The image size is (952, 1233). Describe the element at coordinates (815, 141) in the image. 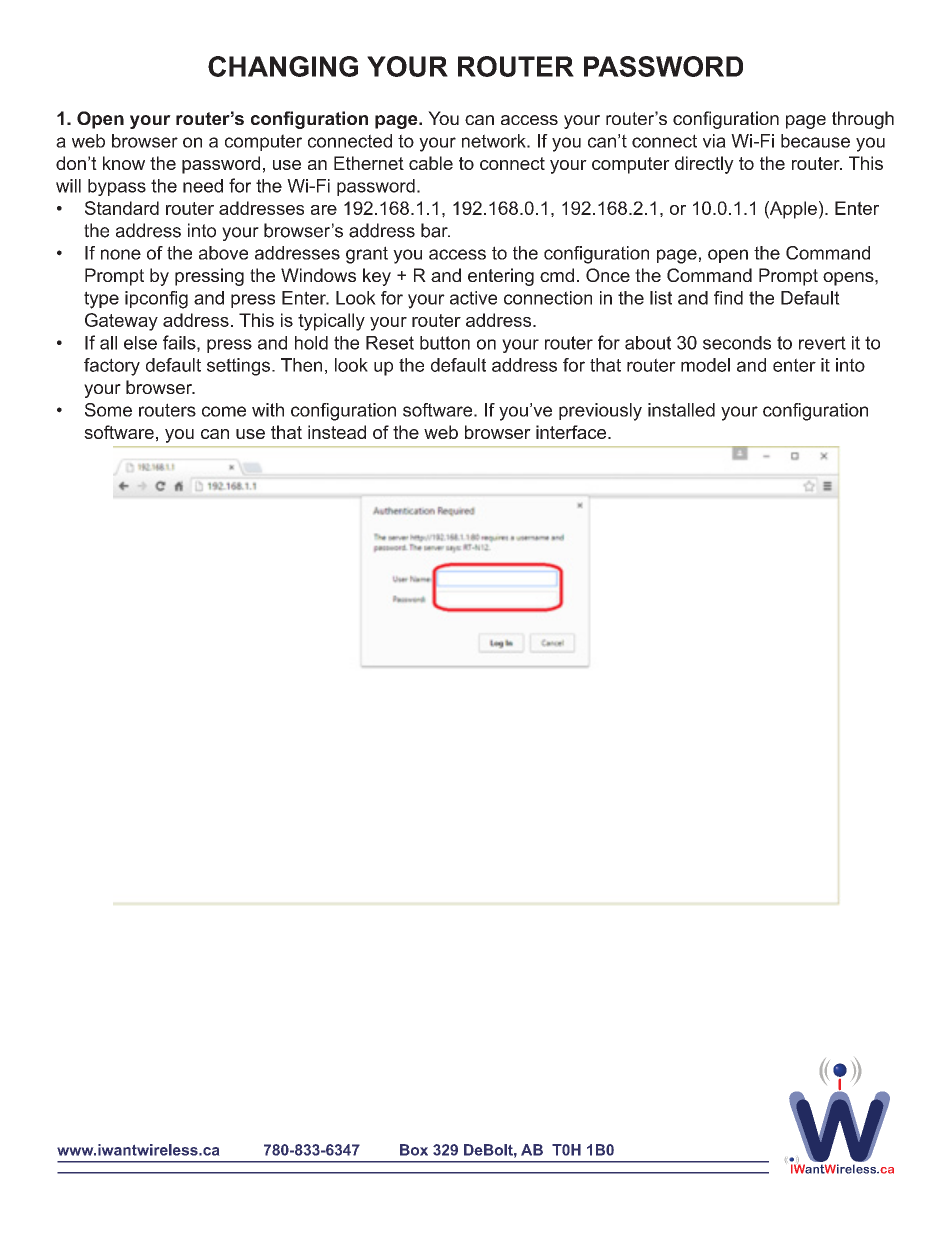

I see `because` at that location.
